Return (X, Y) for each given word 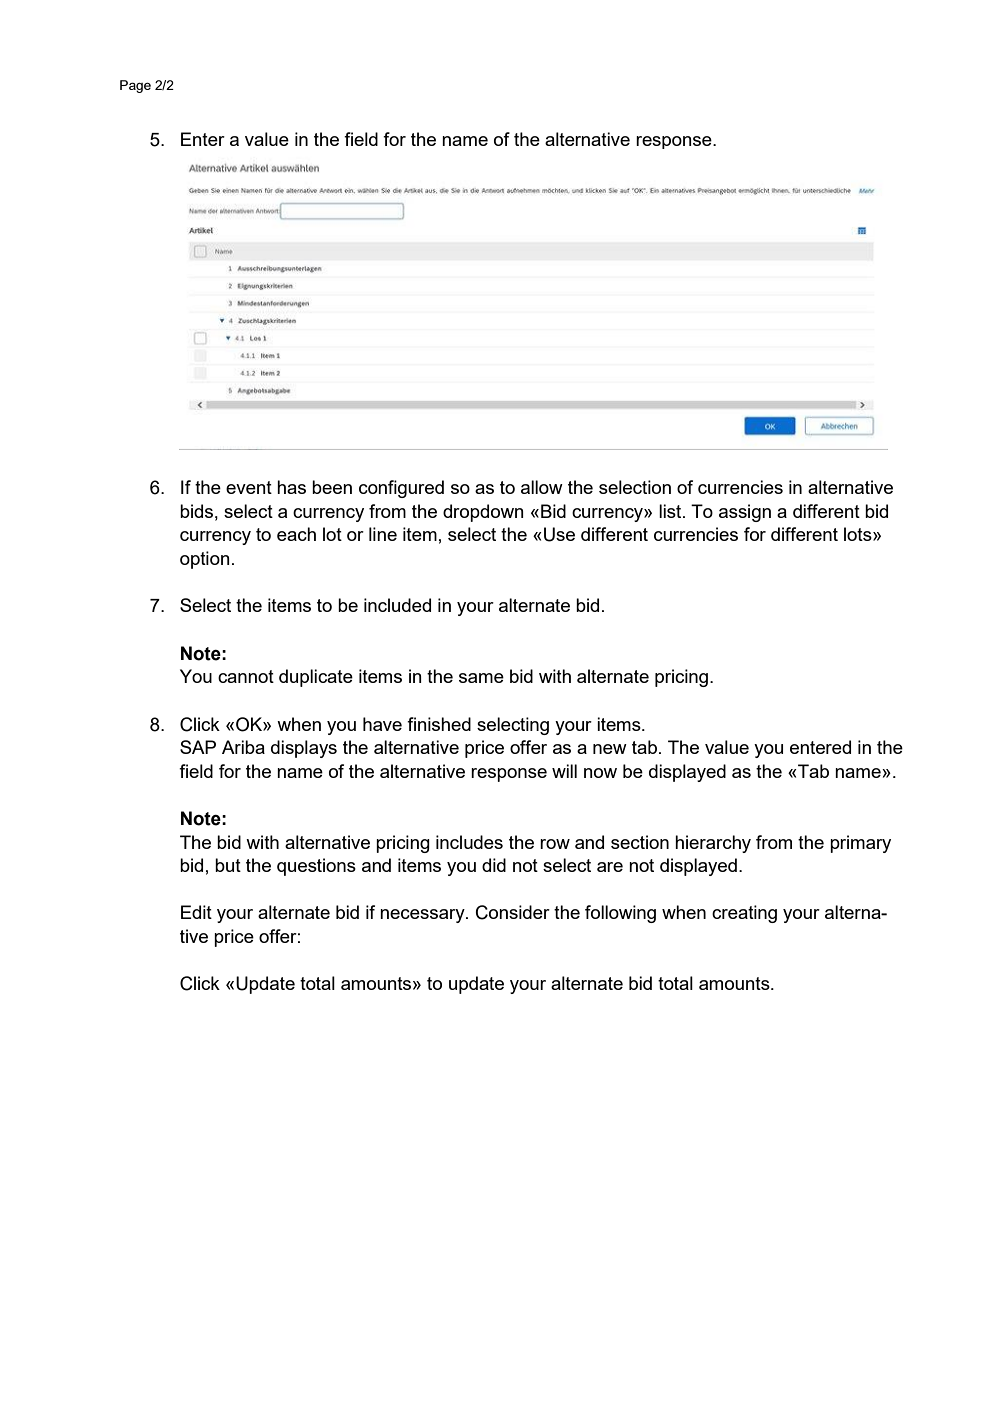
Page (135, 86)
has (291, 487)
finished (439, 724)
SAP (198, 747)
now (600, 773)
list (671, 511)
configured (401, 489)
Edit (196, 912)
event (249, 487)
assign (745, 513)
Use (559, 534)
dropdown (483, 513)
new (610, 749)
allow (542, 487)
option (205, 560)
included (397, 605)
